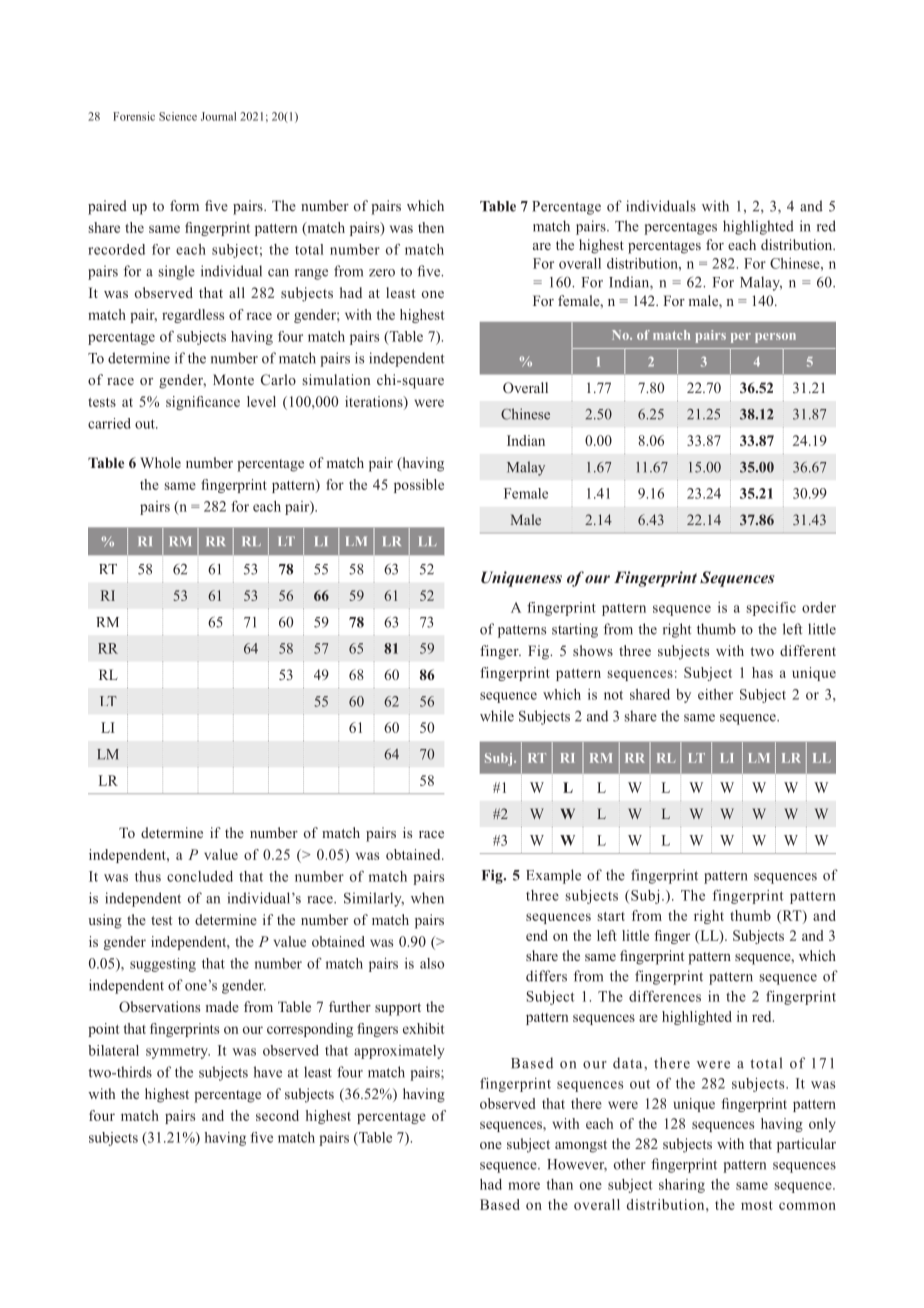 The height and width of the screenshot is (1308, 924). Describe the element at coordinates (160, 462) in the screenshot. I see `Whole` at that location.
